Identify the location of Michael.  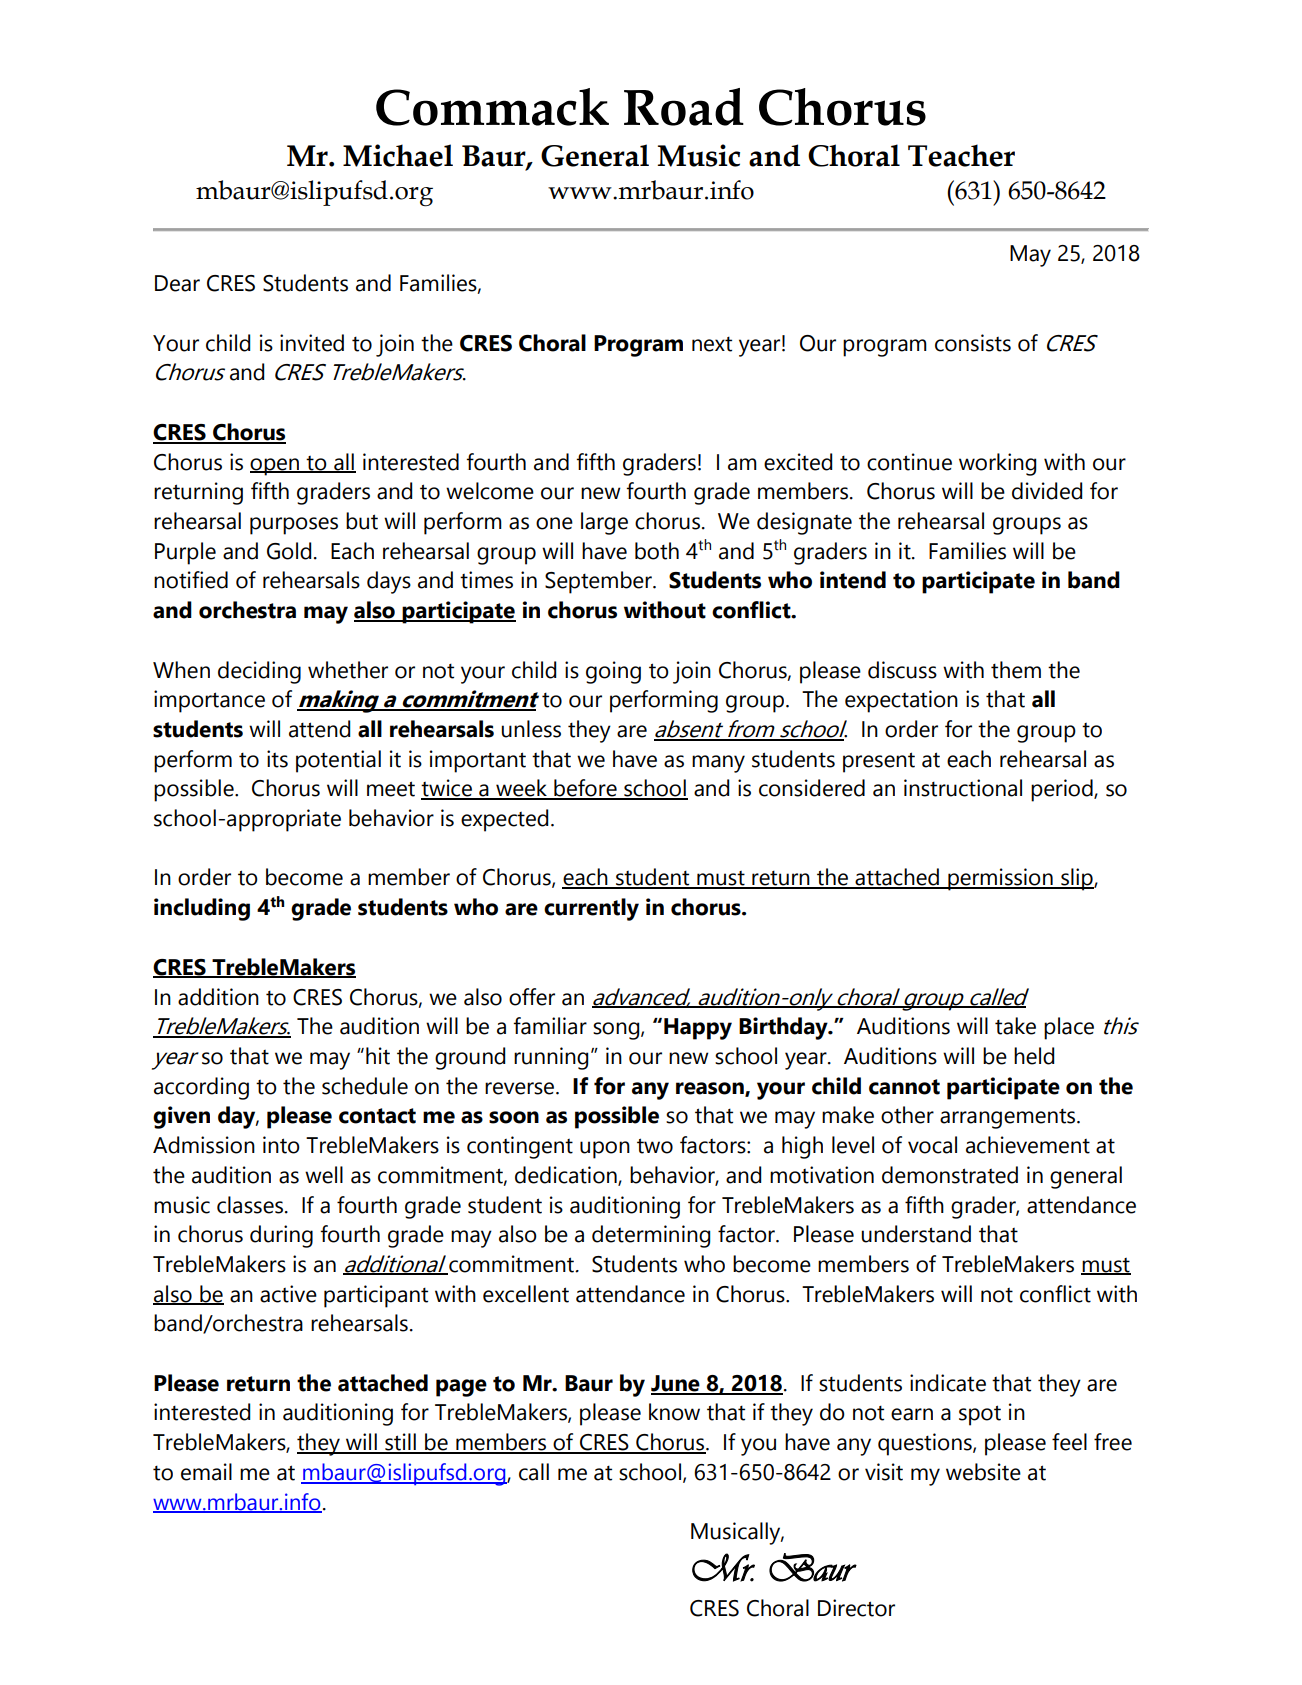
(398, 155).
